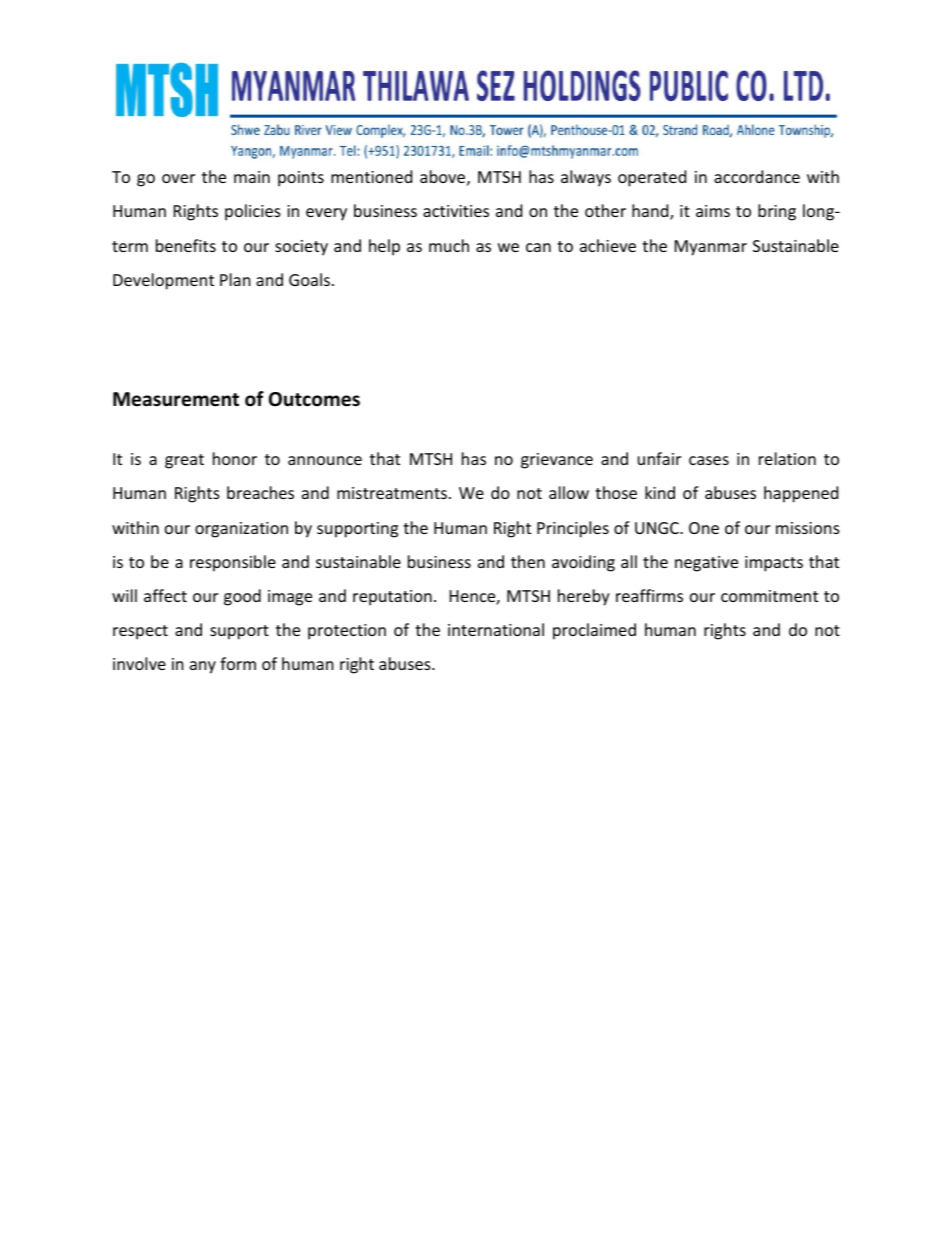 This document has height=1233, width=952. Describe the element at coordinates (176, 399) in the document. I see `Measurement` at that location.
